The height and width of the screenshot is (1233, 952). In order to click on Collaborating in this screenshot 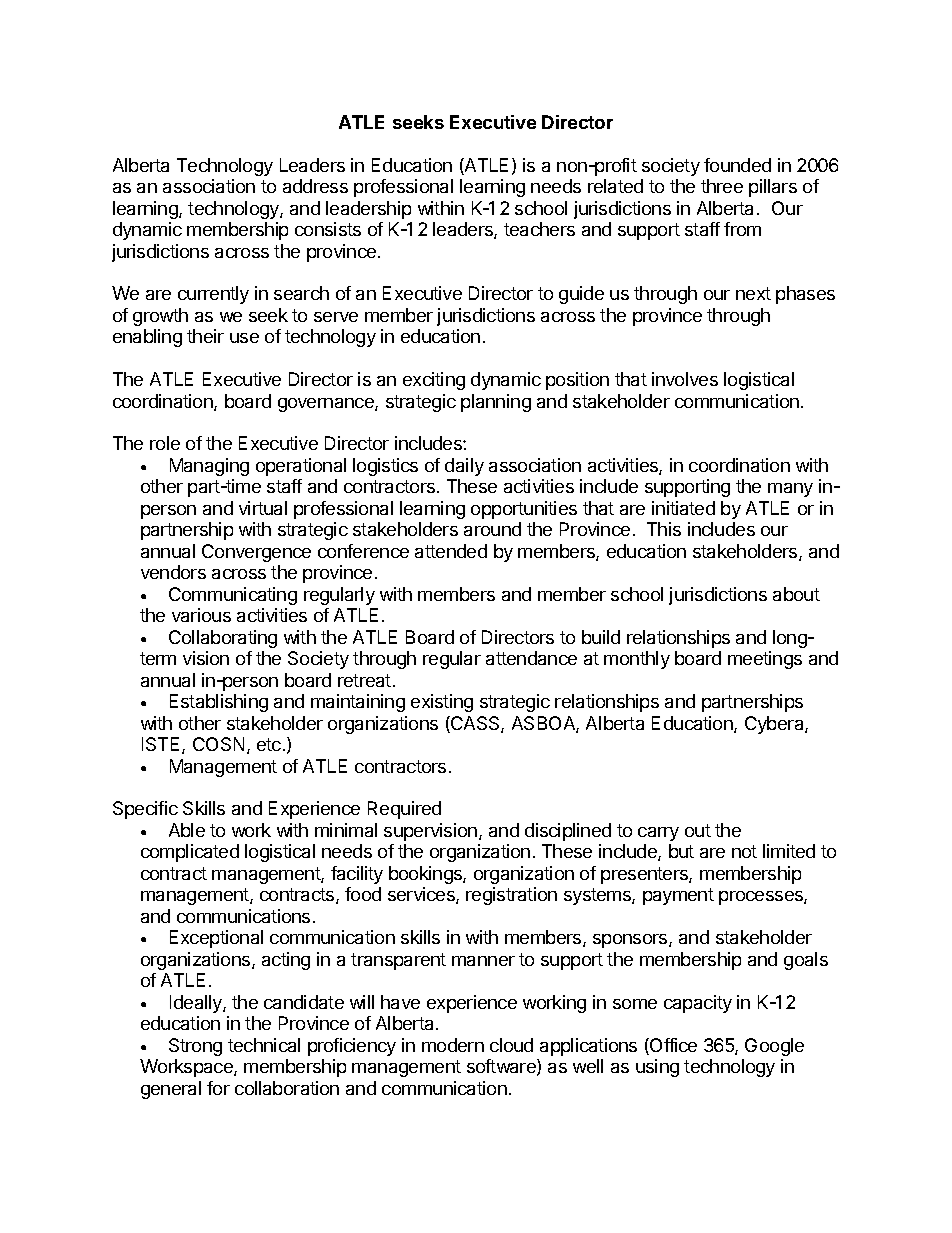, I will do `click(223, 639)`.
